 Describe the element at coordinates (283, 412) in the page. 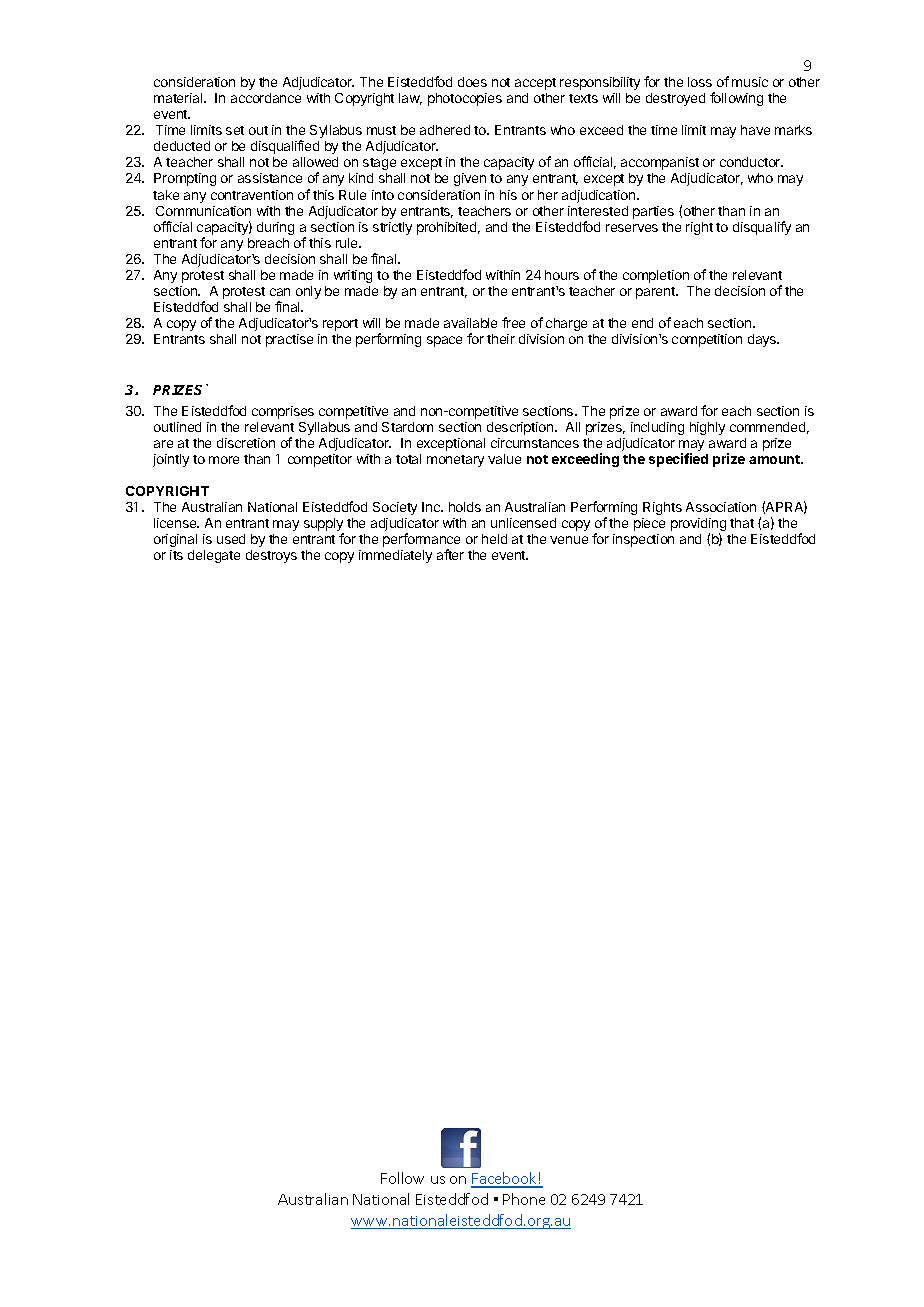

I see `comprises` at that location.
